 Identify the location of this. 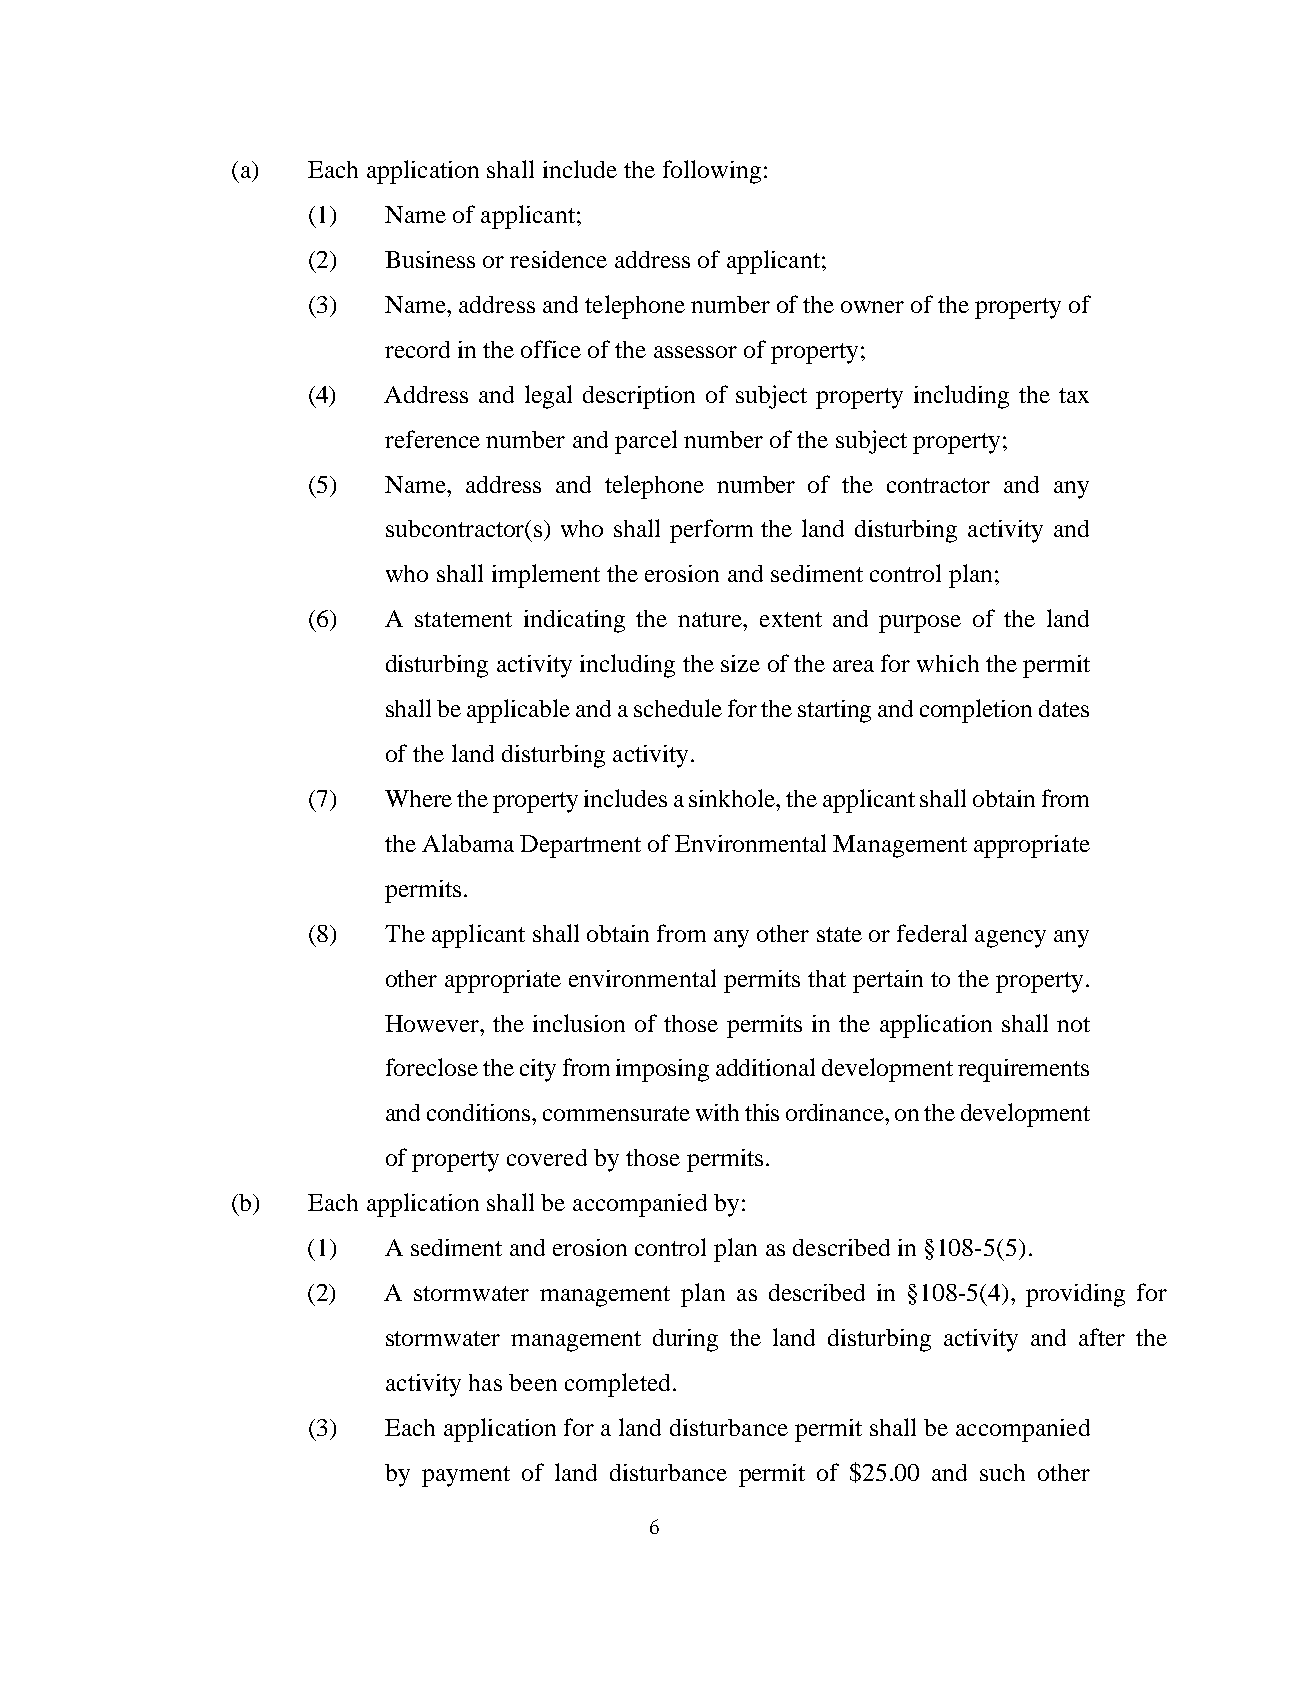
(762, 1112).
